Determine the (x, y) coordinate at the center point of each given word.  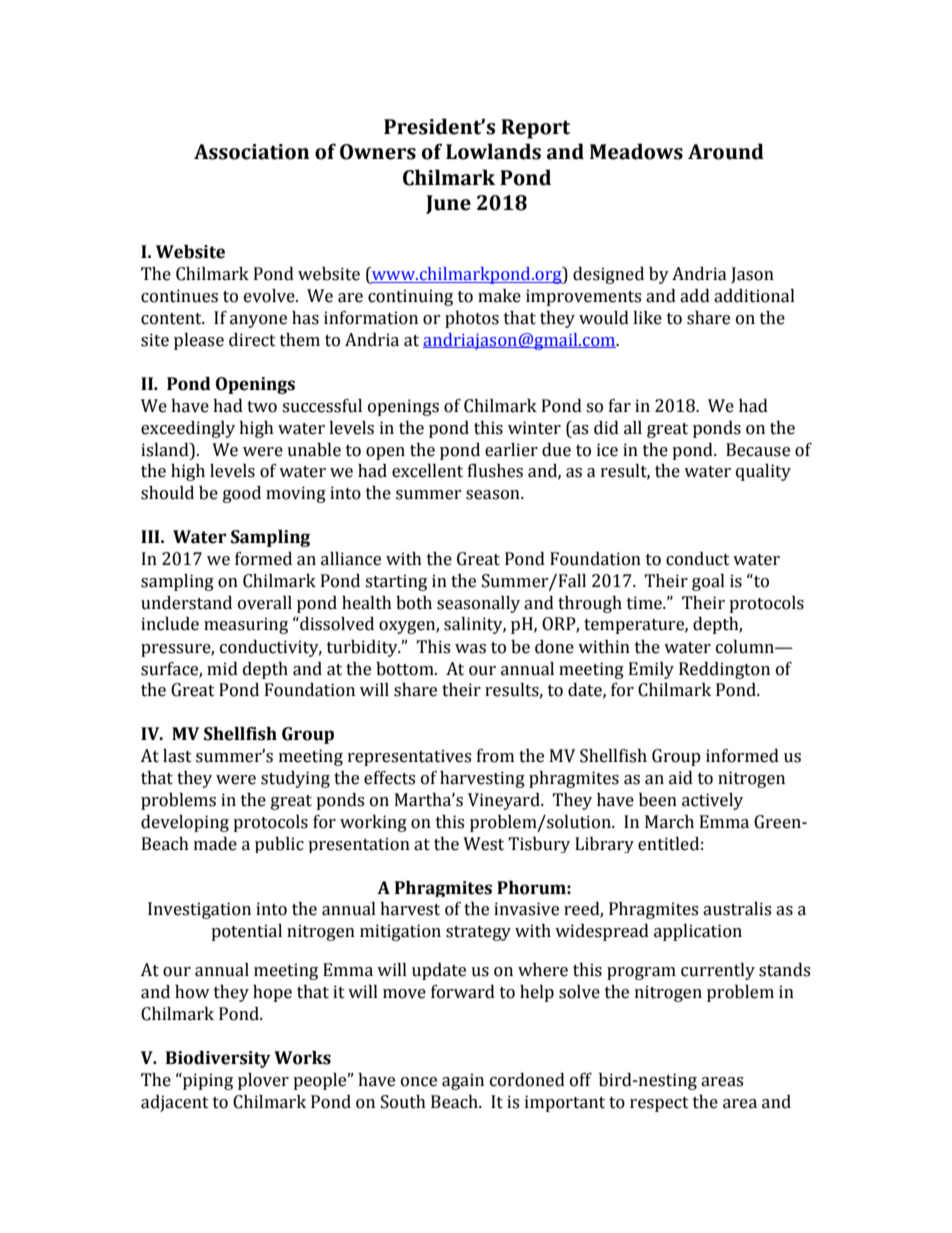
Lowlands (493, 151)
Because (758, 450)
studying (295, 779)
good (242, 494)
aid (681, 778)
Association (251, 152)
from (495, 756)
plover (263, 1081)
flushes (495, 471)
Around (726, 151)
